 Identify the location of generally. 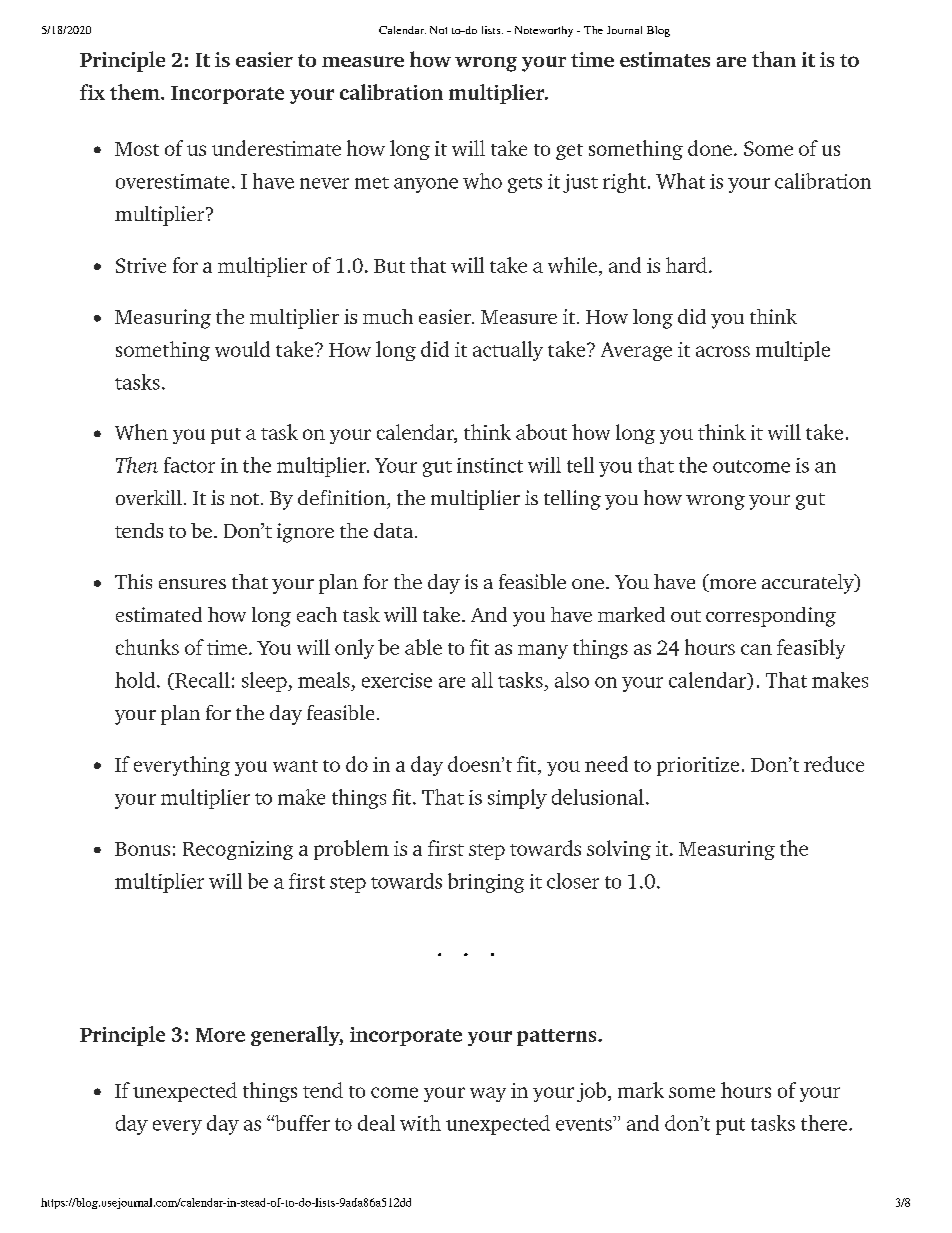
(297, 1036).
